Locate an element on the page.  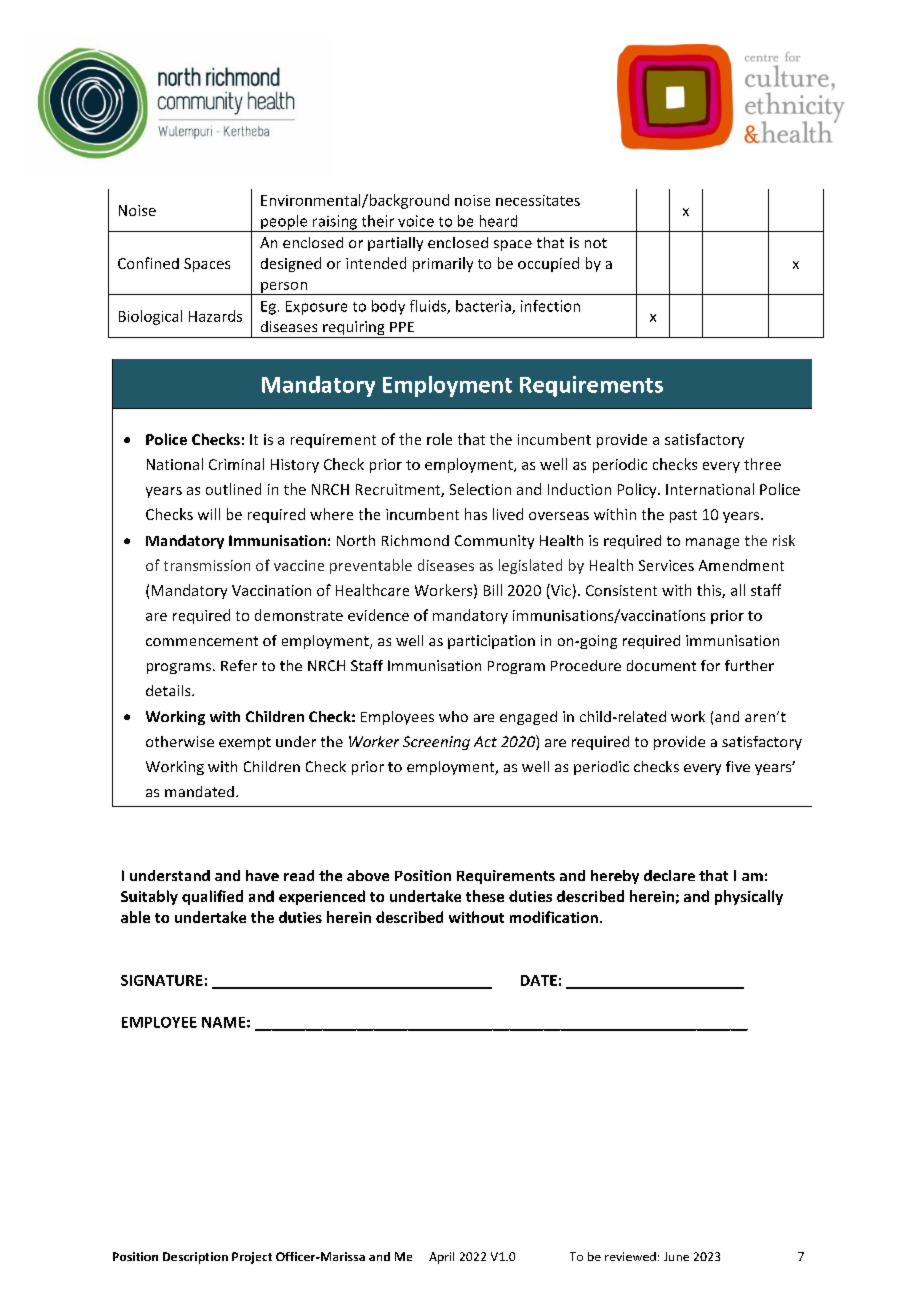
declare is located at coordinates (669, 875).
